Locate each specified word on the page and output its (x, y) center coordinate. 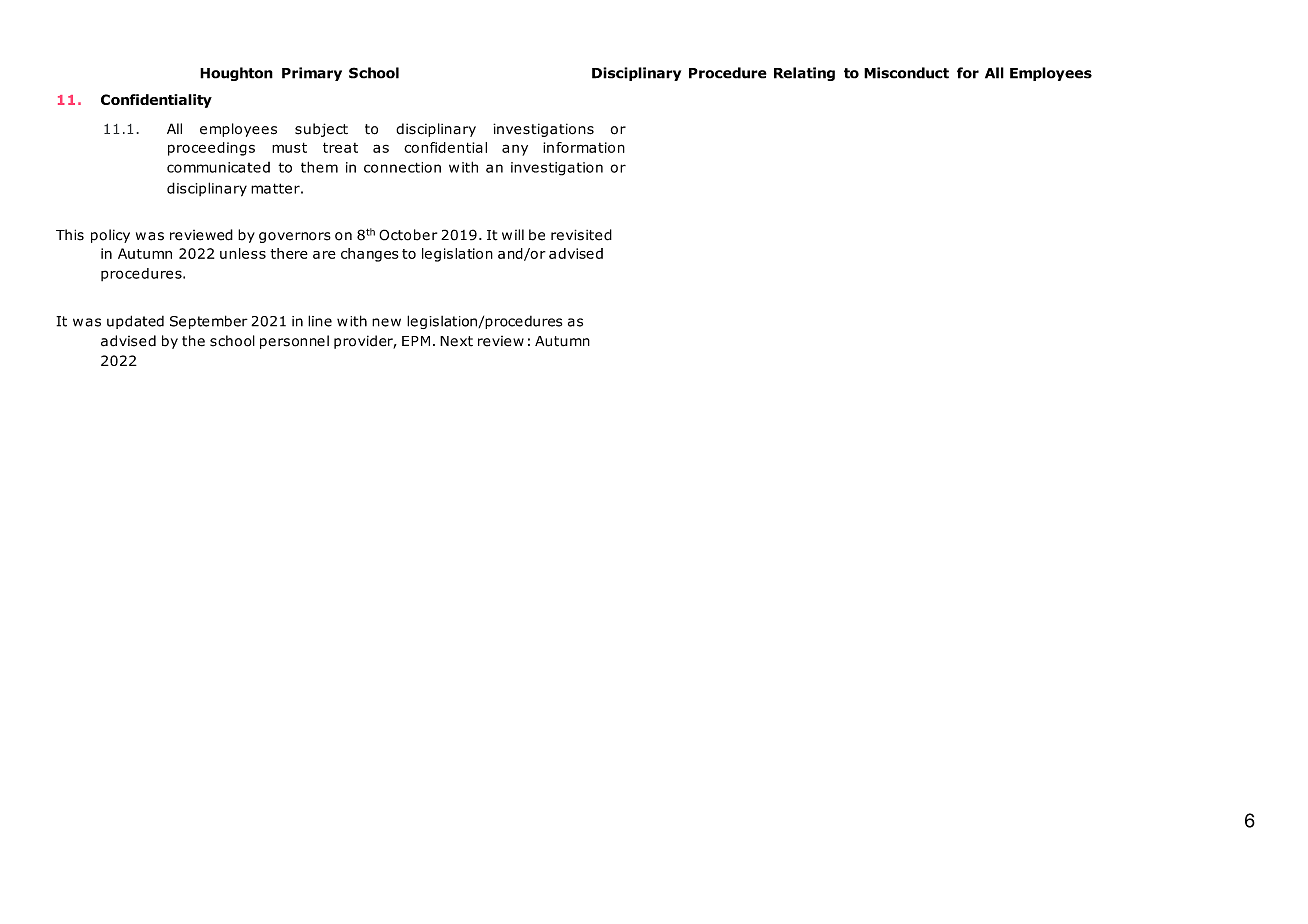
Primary (312, 74)
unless (243, 253)
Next (456, 341)
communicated (218, 167)
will (513, 234)
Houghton (236, 74)
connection (402, 167)
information (584, 147)
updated (135, 322)
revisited (581, 235)
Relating (804, 74)
